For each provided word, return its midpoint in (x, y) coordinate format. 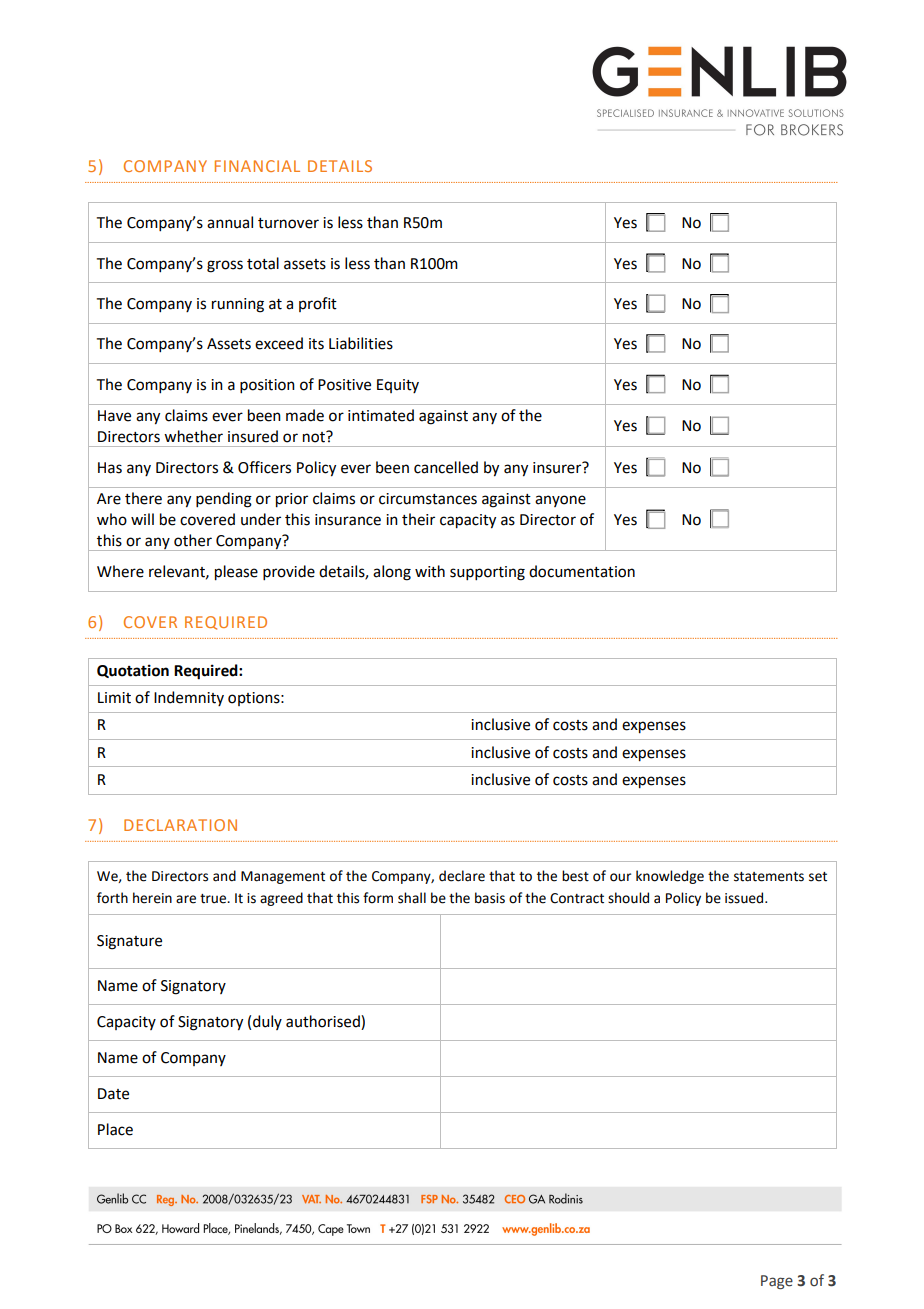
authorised (324, 1021)
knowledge (670, 877)
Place (115, 1129)
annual (230, 222)
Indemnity (189, 698)
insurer (558, 467)
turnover (288, 223)
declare (462, 876)
